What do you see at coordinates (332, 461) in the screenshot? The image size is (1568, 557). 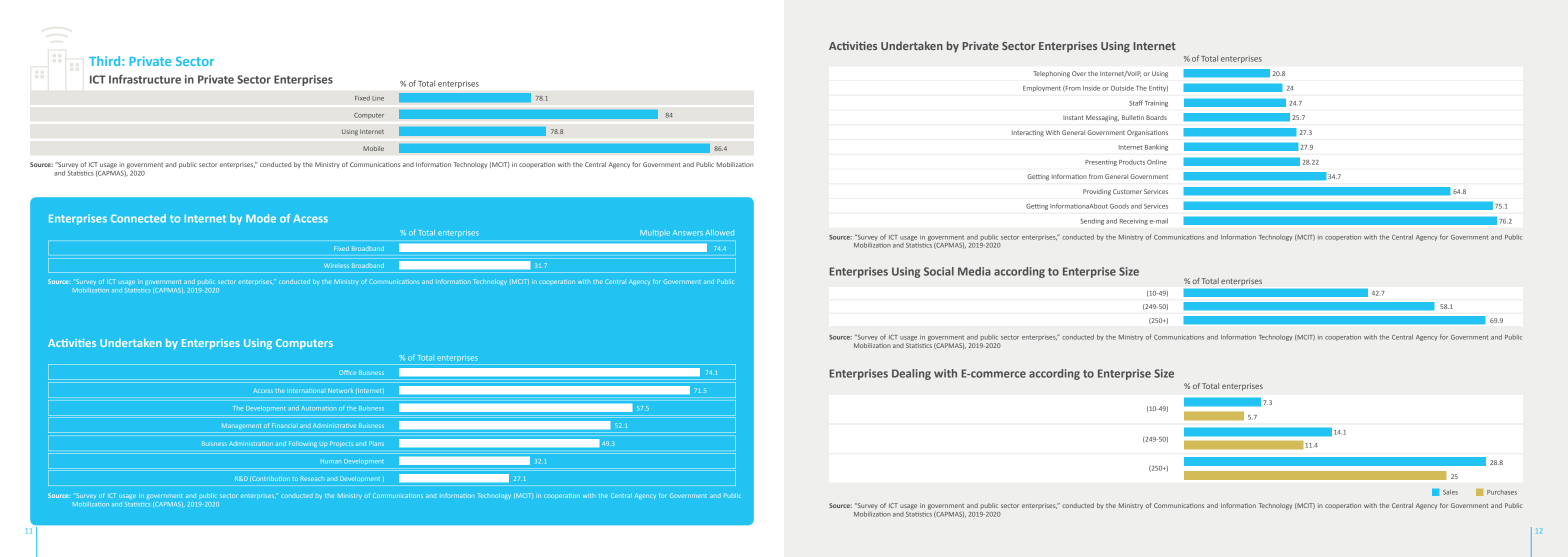 I see `Human` at bounding box center [332, 461].
